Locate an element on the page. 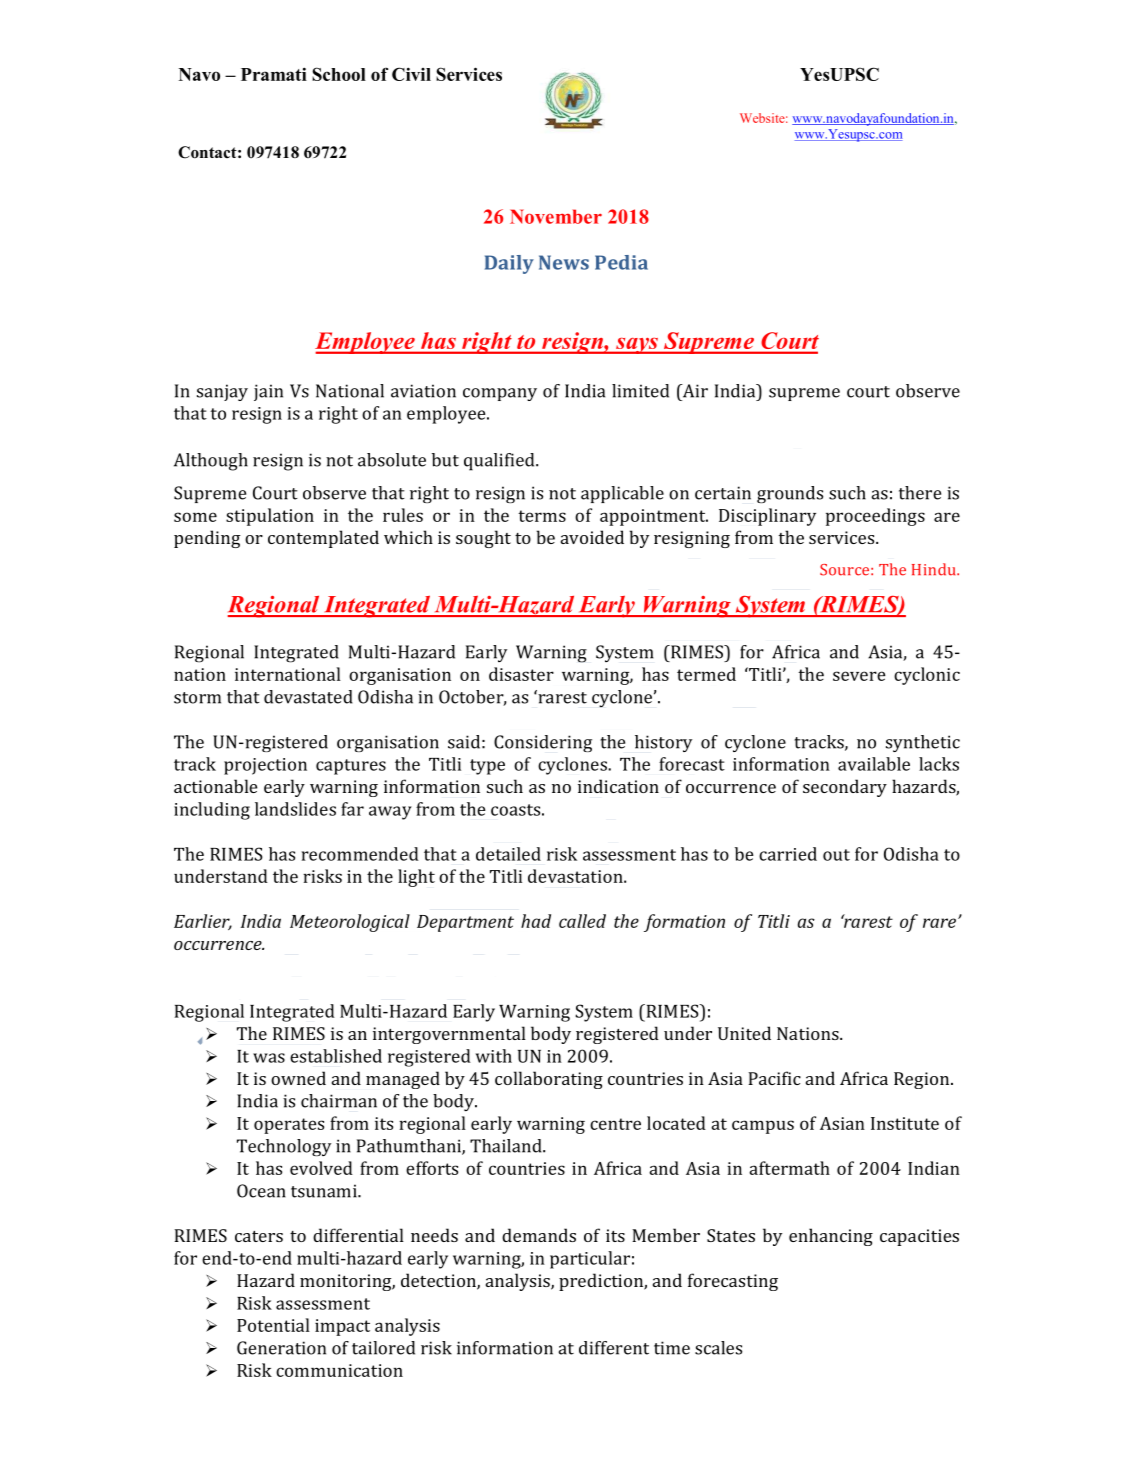 This page has height=1467, width=1133. stipulation is located at coordinates (270, 517).
